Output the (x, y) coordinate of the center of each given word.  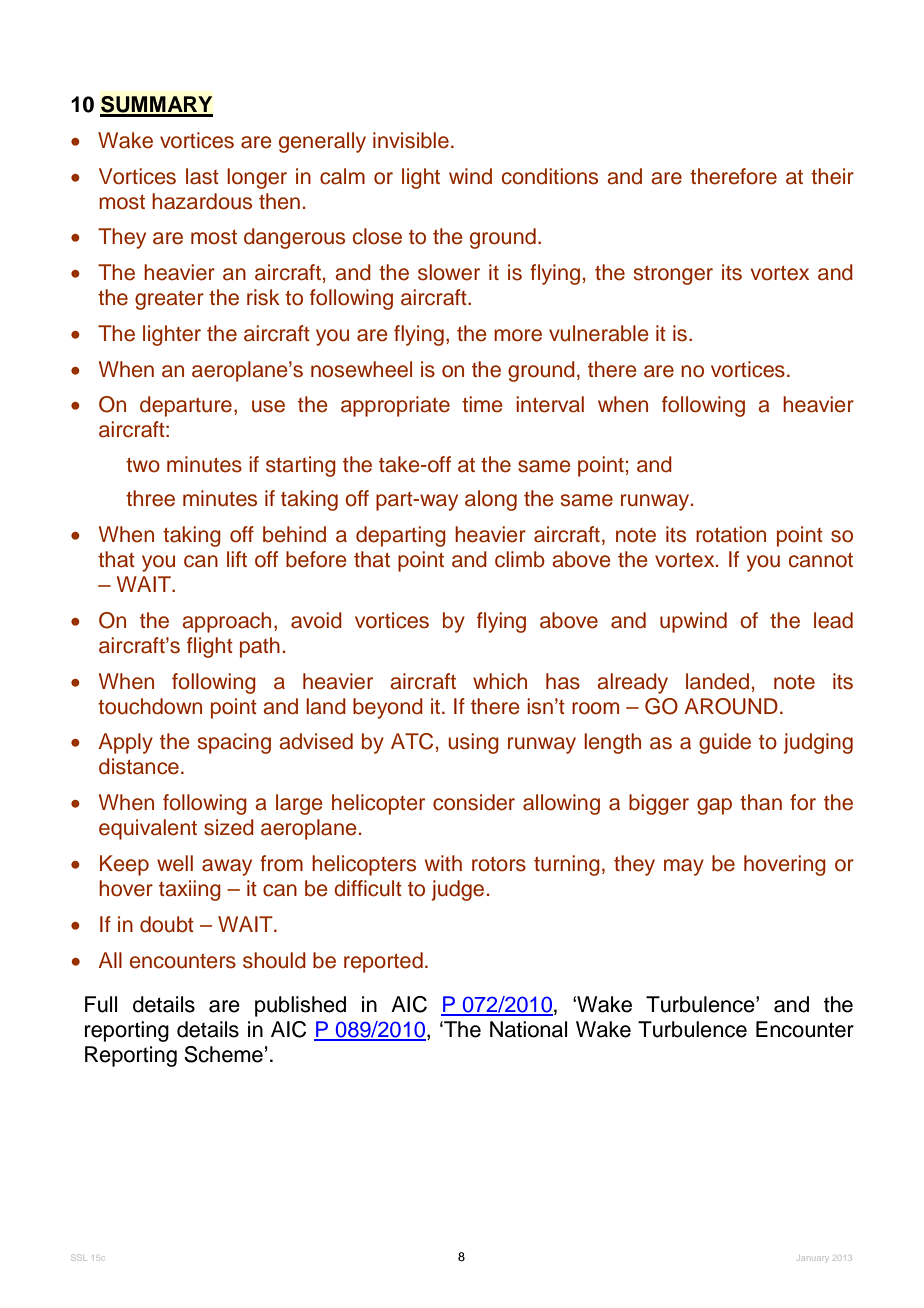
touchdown (150, 706)
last (202, 176)
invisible (411, 140)
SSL (79, 1257)
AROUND (731, 706)
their (832, 176)
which (500, 681)
